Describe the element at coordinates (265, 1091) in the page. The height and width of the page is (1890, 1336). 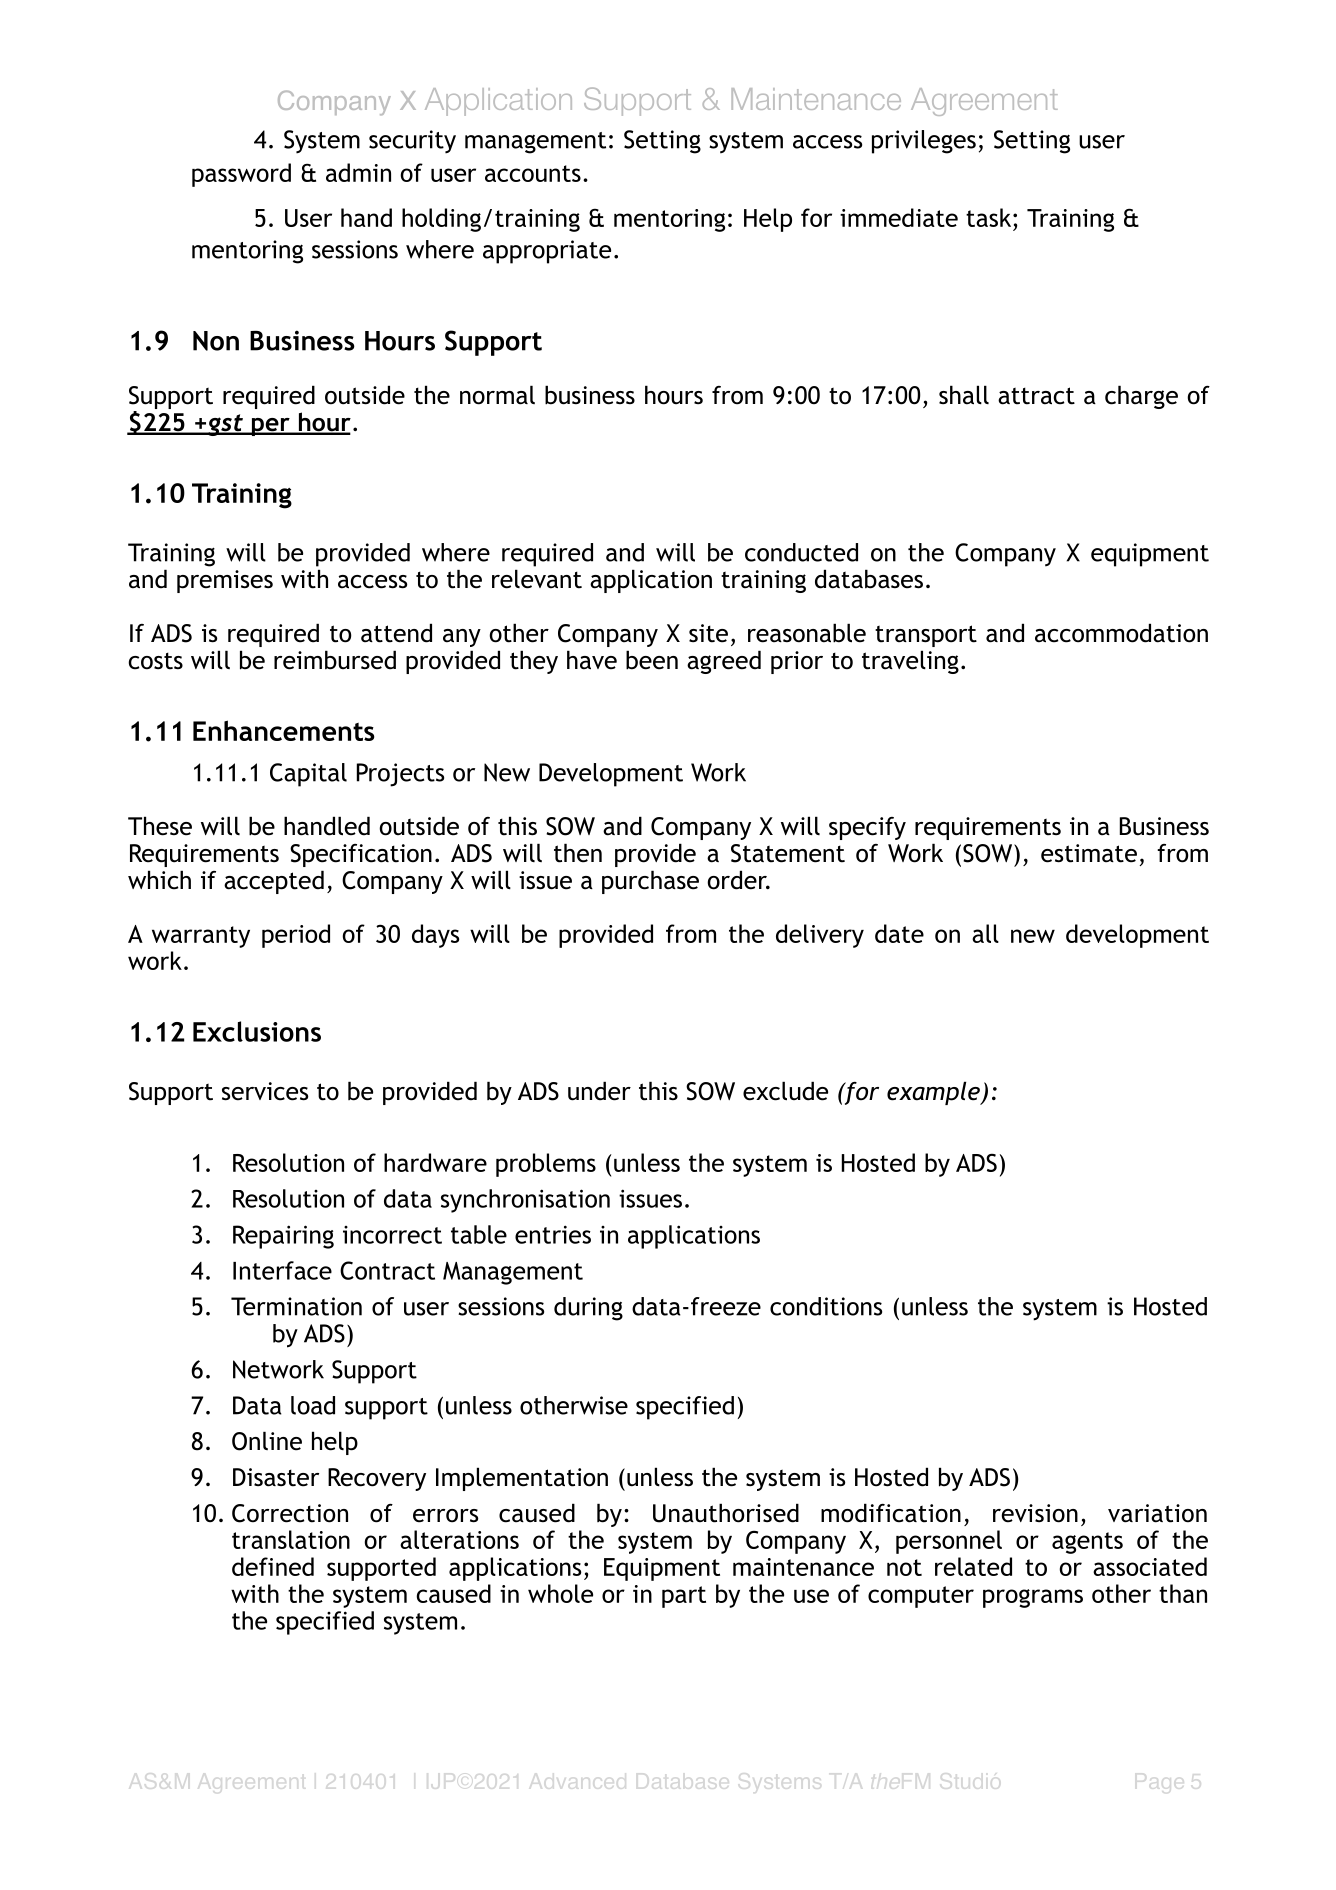
I see `services` at that location.
